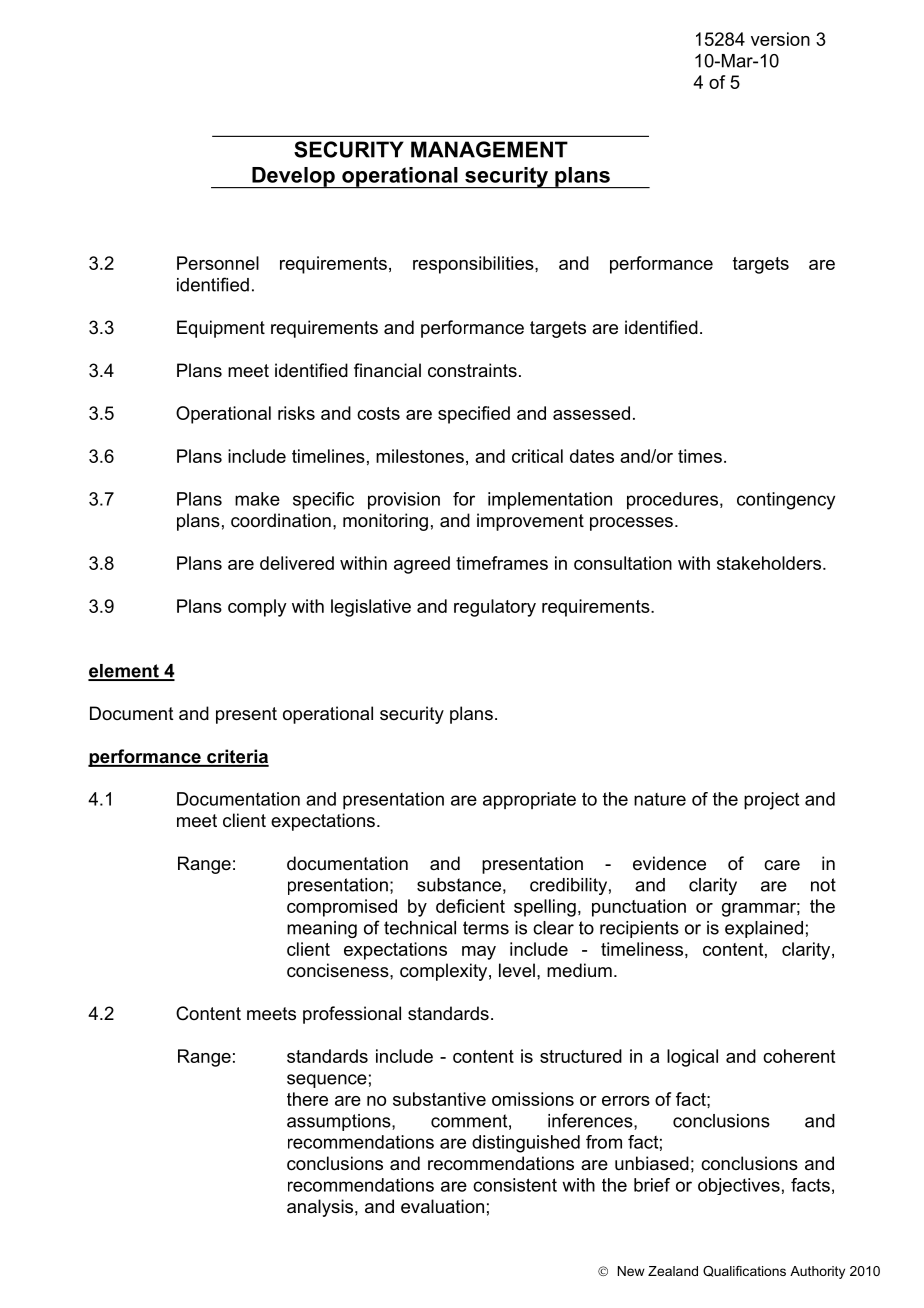  What do you see at coordinates (780, 39) in the screenshot?
I see `version` at bounding box center [780, 39].
